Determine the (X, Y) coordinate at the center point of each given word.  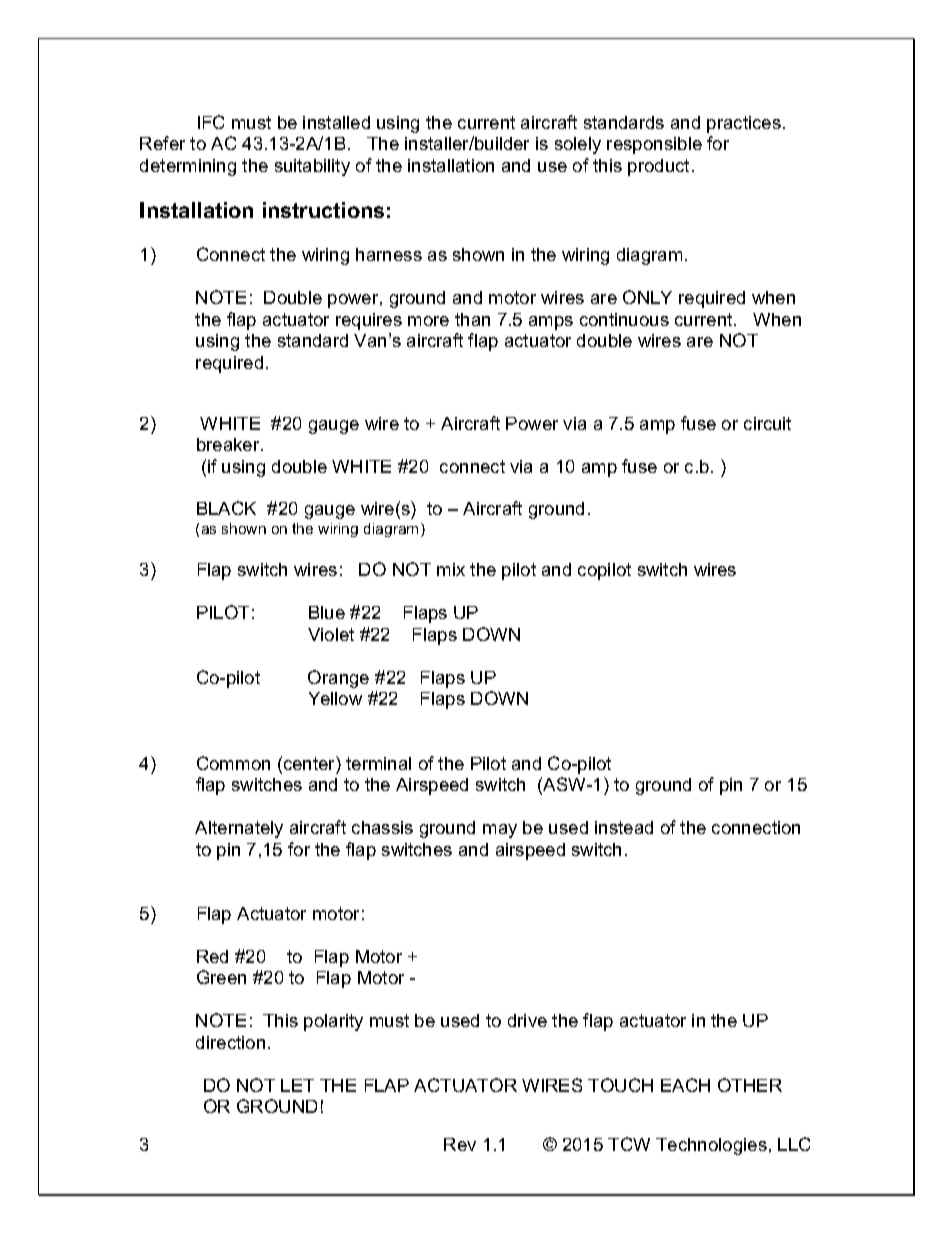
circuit (767, 423)
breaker (229, 444)
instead (624, 827)
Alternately (239, 829)
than (472, 319)
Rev (460, 1144)
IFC (211, 122)
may (500, 831)
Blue (327, 612)
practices (744, 124)
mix (451, 569)
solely (578, 145)
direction (230, 1042)
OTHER (750, 1085)
